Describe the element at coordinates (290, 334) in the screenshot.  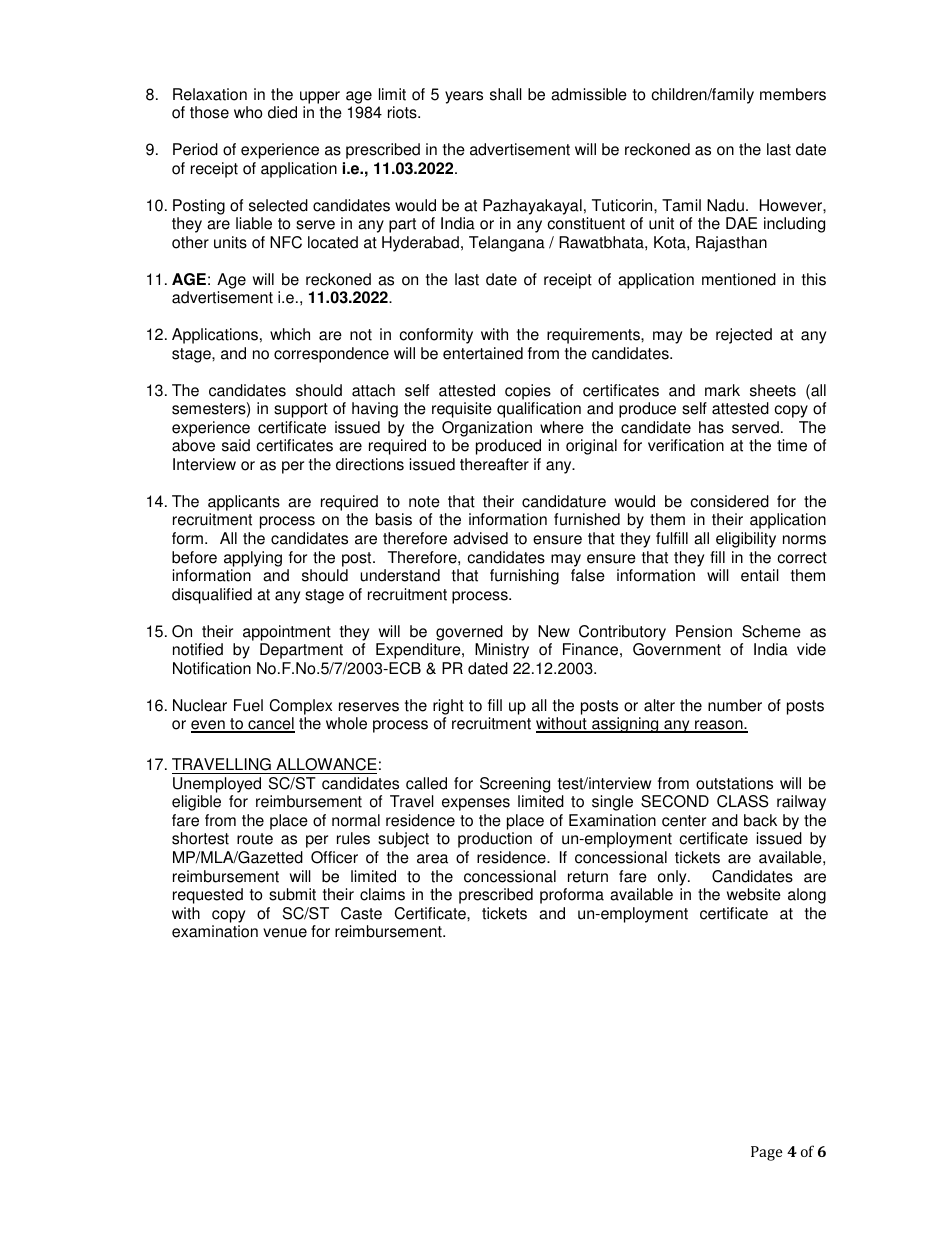
I see `which` at that location.
